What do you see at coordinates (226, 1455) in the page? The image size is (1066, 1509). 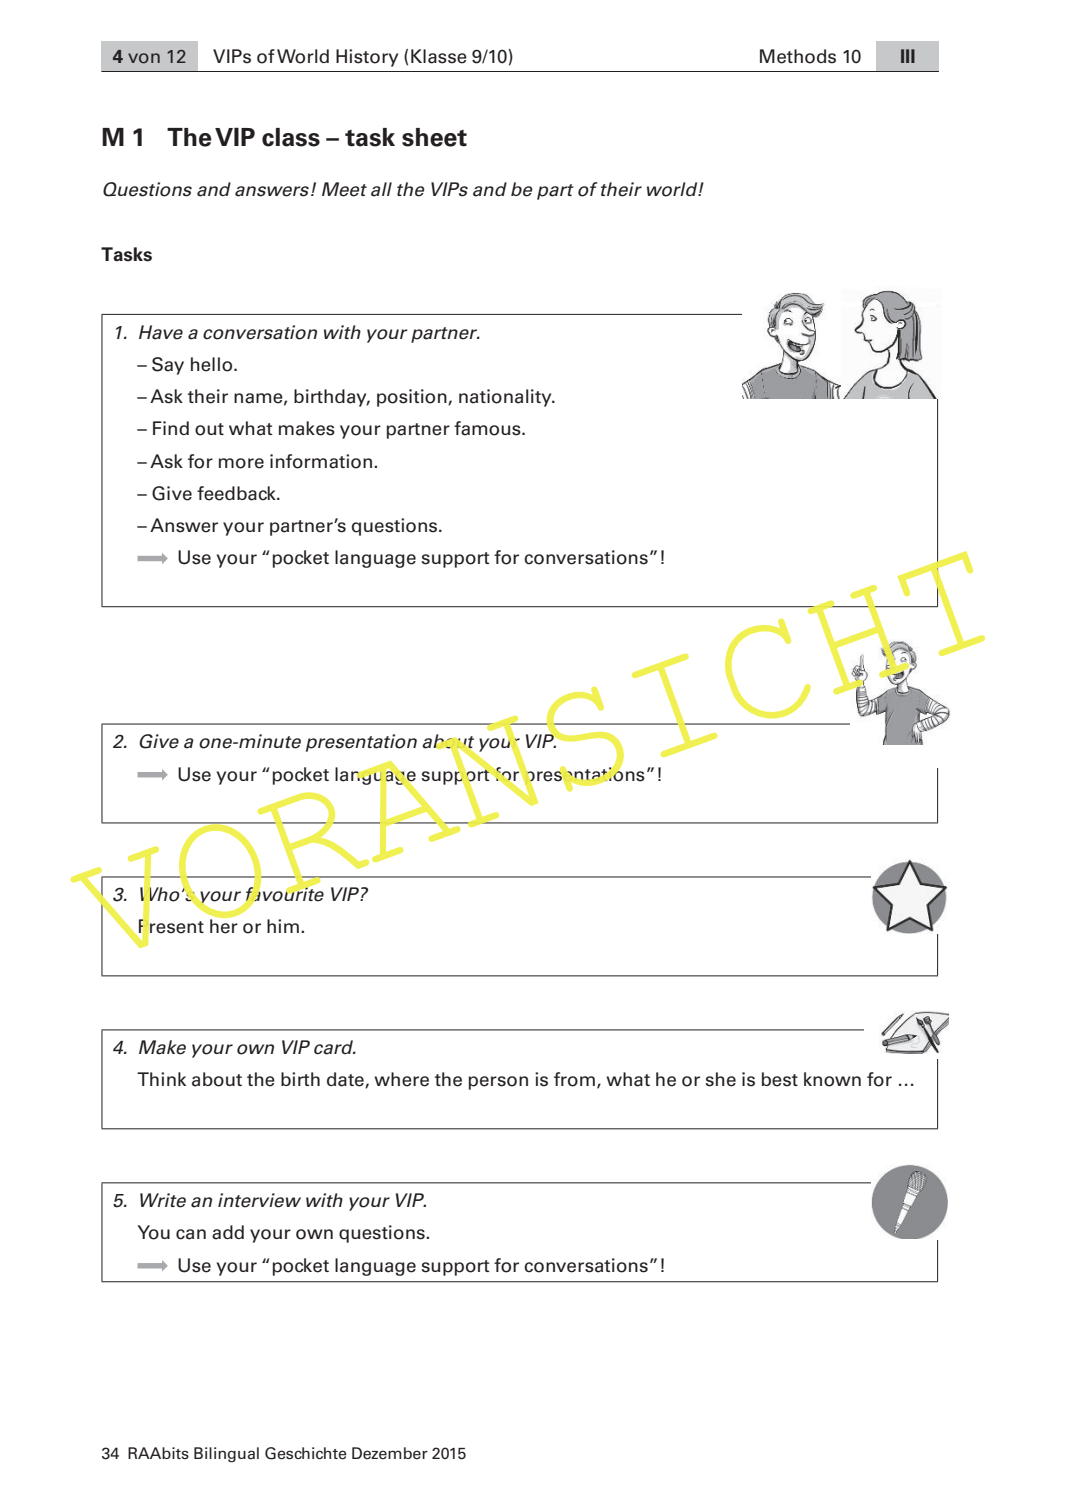 I see `Bilingual` at bounding box center [226, 1455].
